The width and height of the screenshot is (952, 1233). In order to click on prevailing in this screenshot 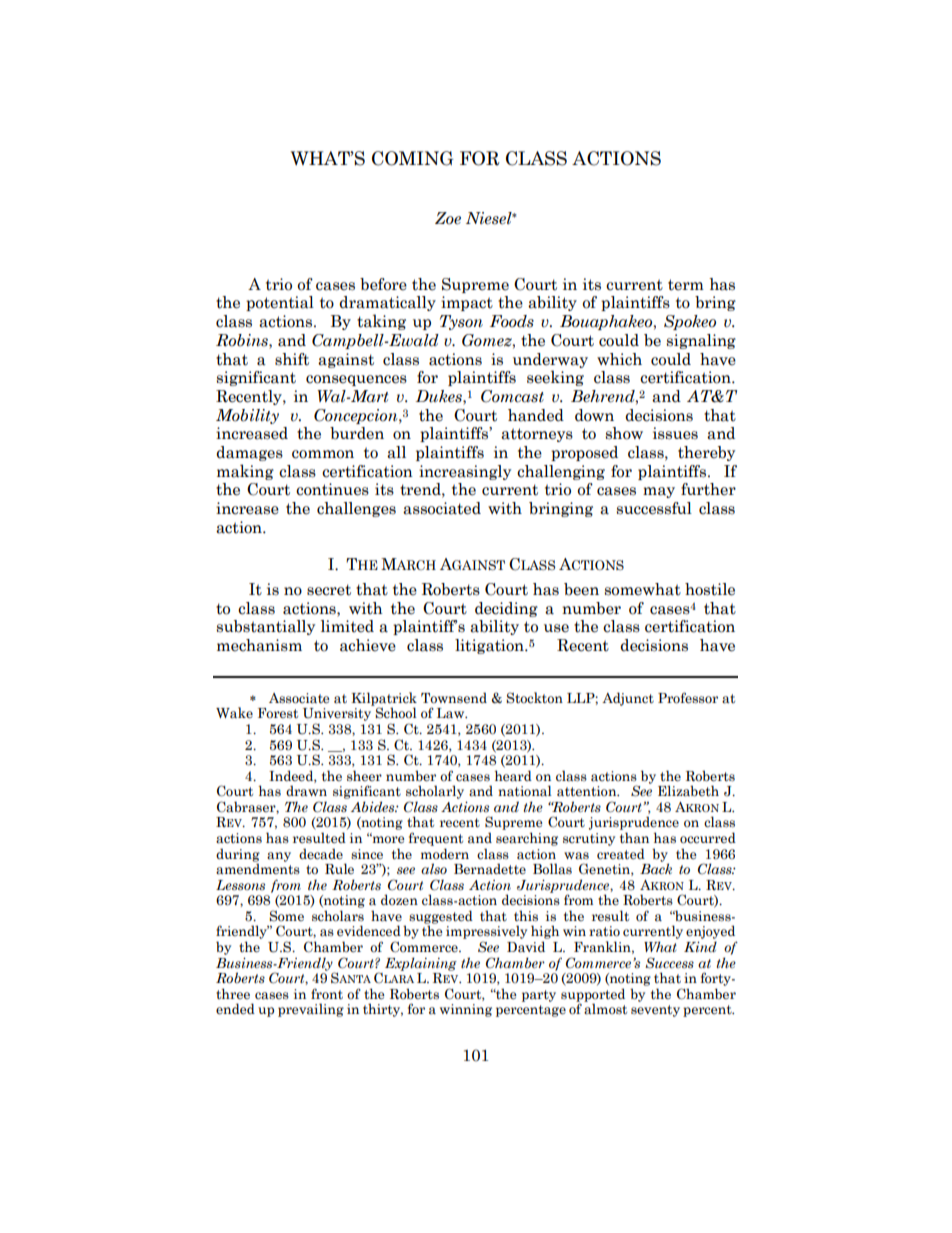, I will do `click(311, 1010)`.
